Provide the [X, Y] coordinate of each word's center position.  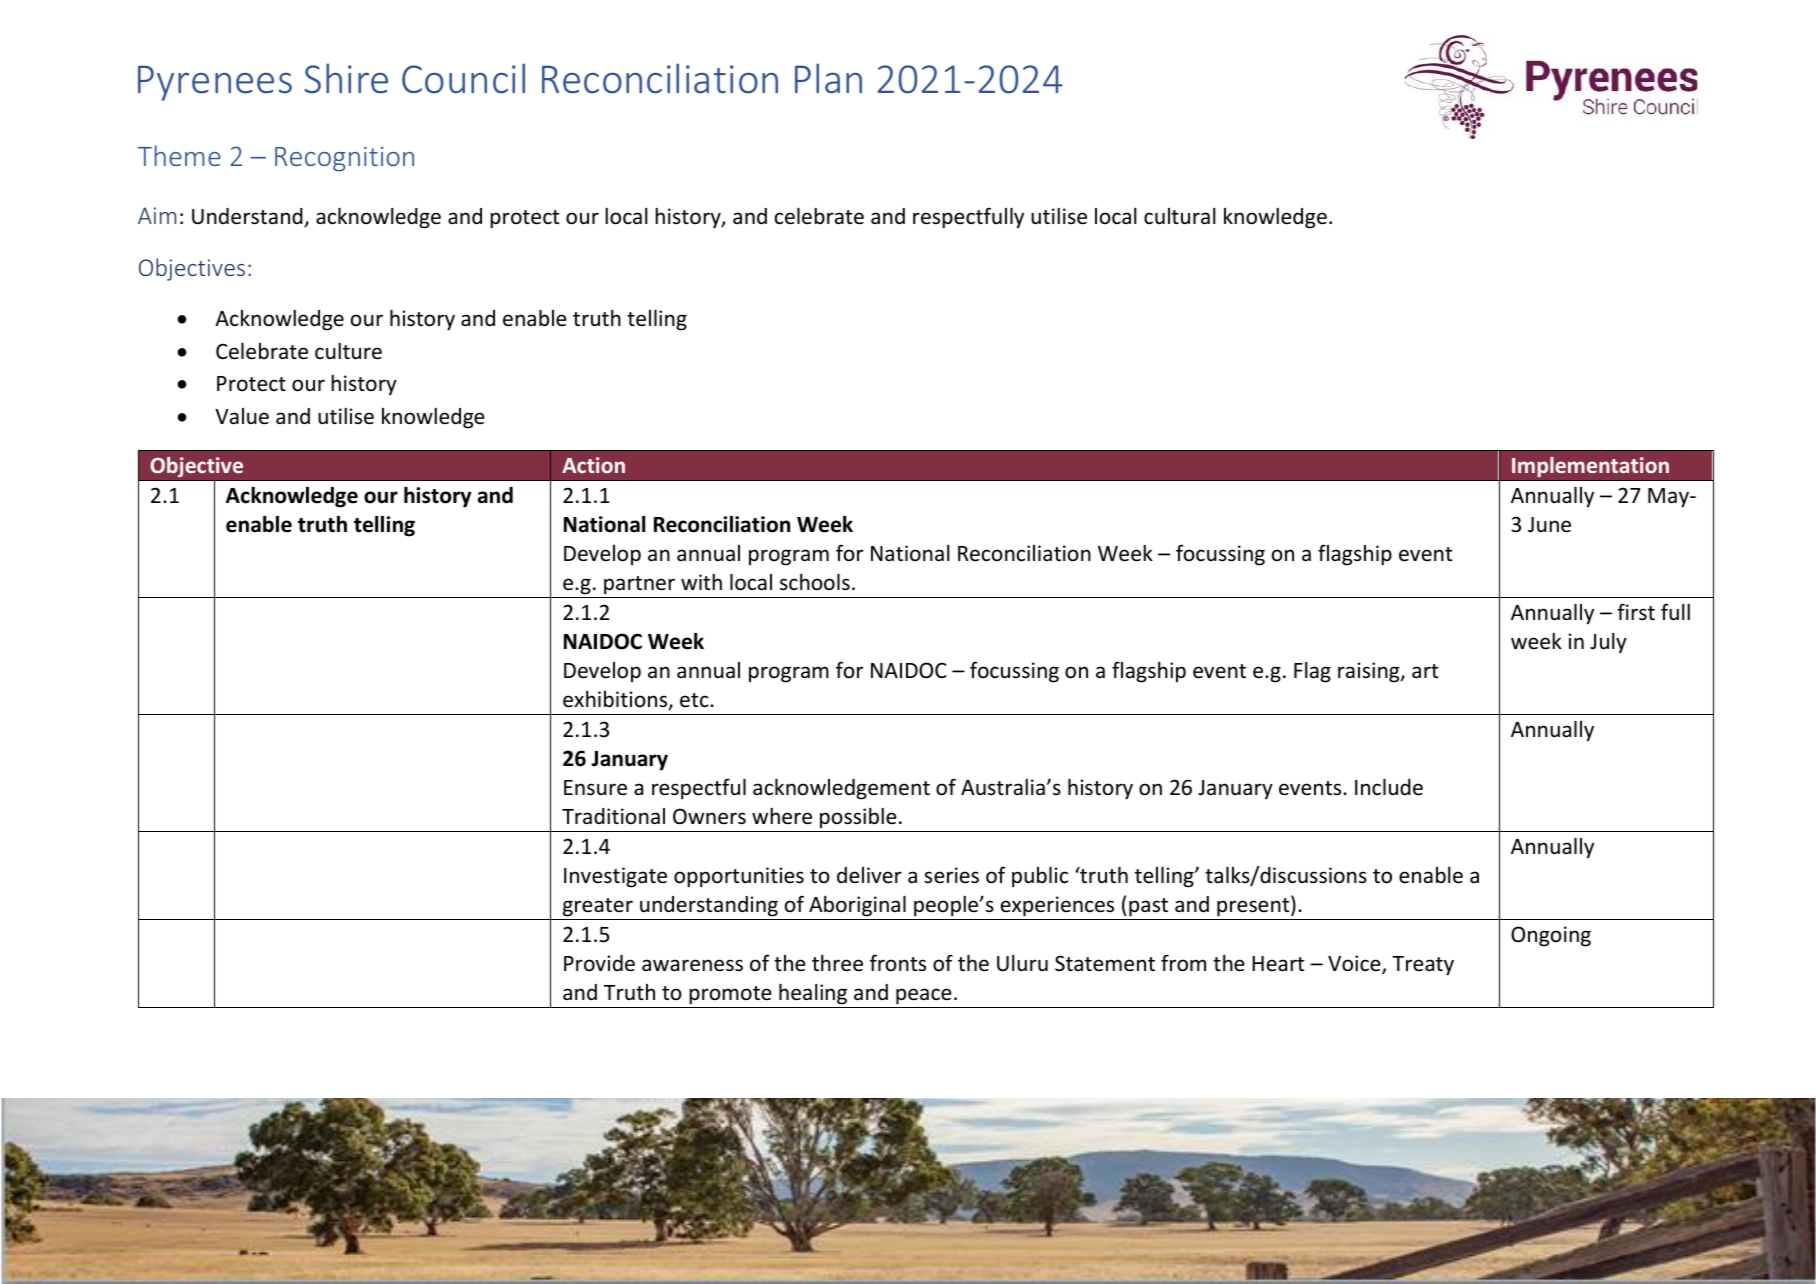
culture [348, 351]
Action [593, 465]
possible [858, 818]
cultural [1180, 216]
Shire [346, 78]
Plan [828, 78]
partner [639, 585]
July [1608, 643]
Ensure [595, 788]
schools [815, 582]
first [1636, 612]
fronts [898, 962]
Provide [599, 963]
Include [1389, 787]
